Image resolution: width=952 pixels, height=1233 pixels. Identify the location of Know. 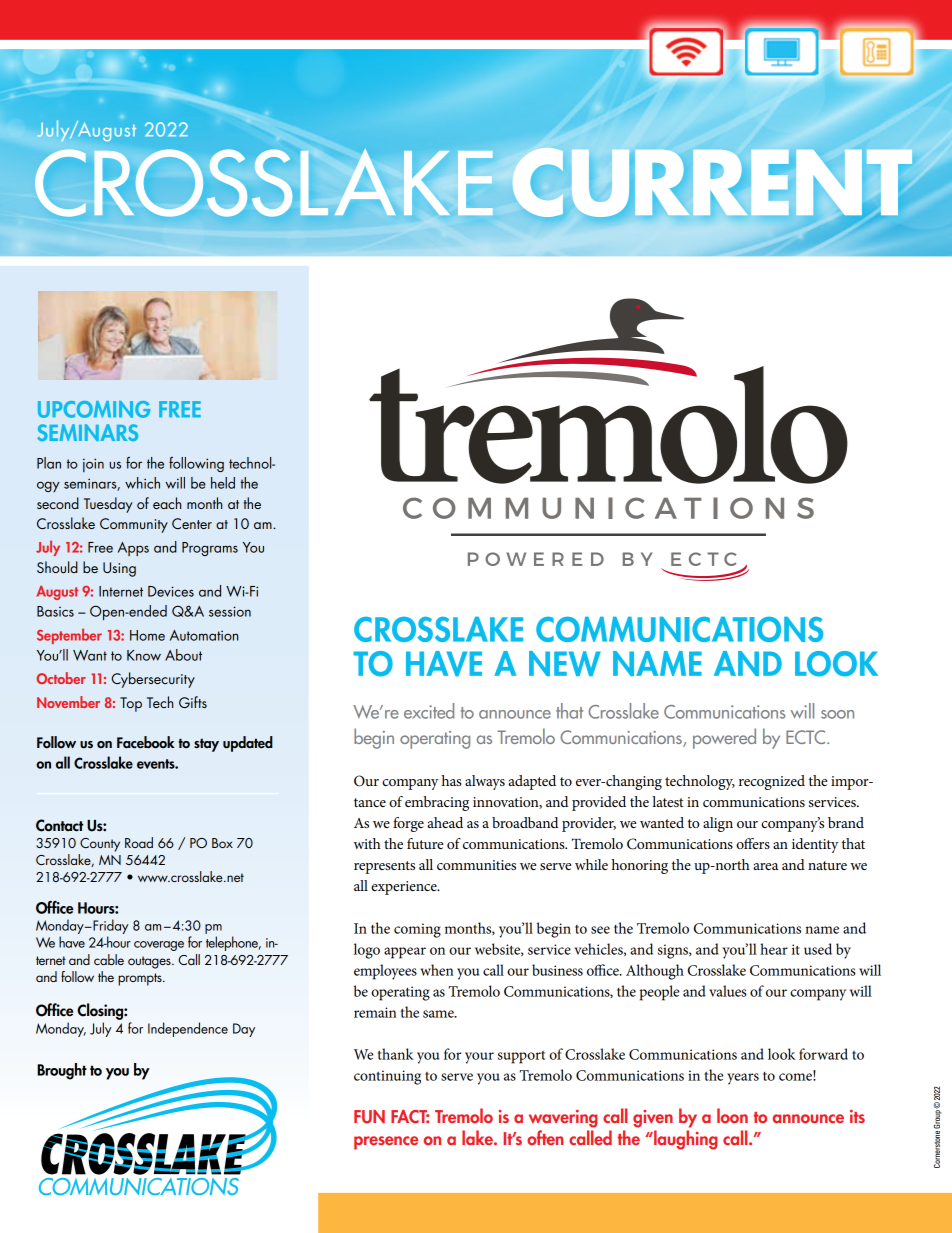
(144, 655).
